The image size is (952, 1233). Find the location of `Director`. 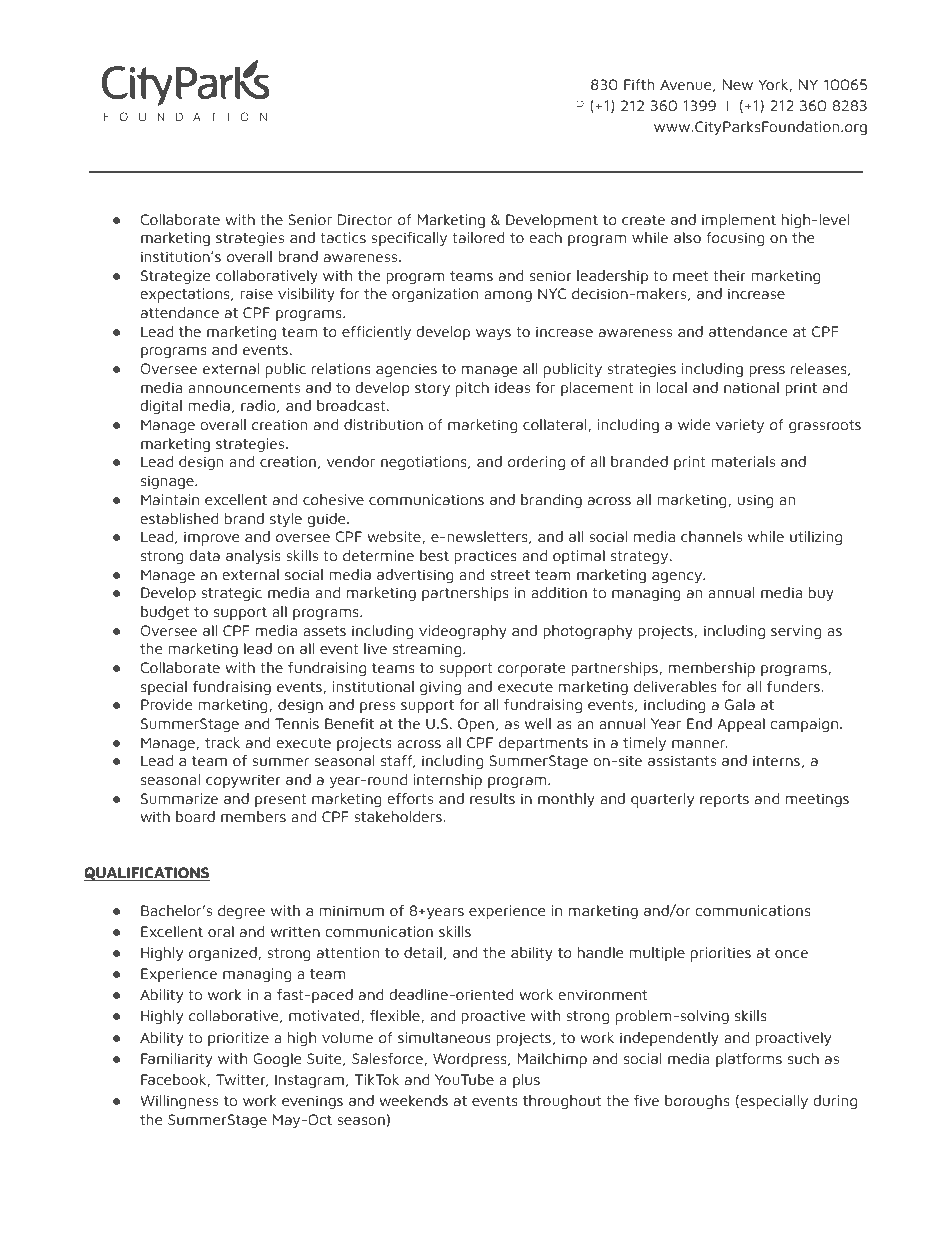

Director is located at coordinates (365, 220).
